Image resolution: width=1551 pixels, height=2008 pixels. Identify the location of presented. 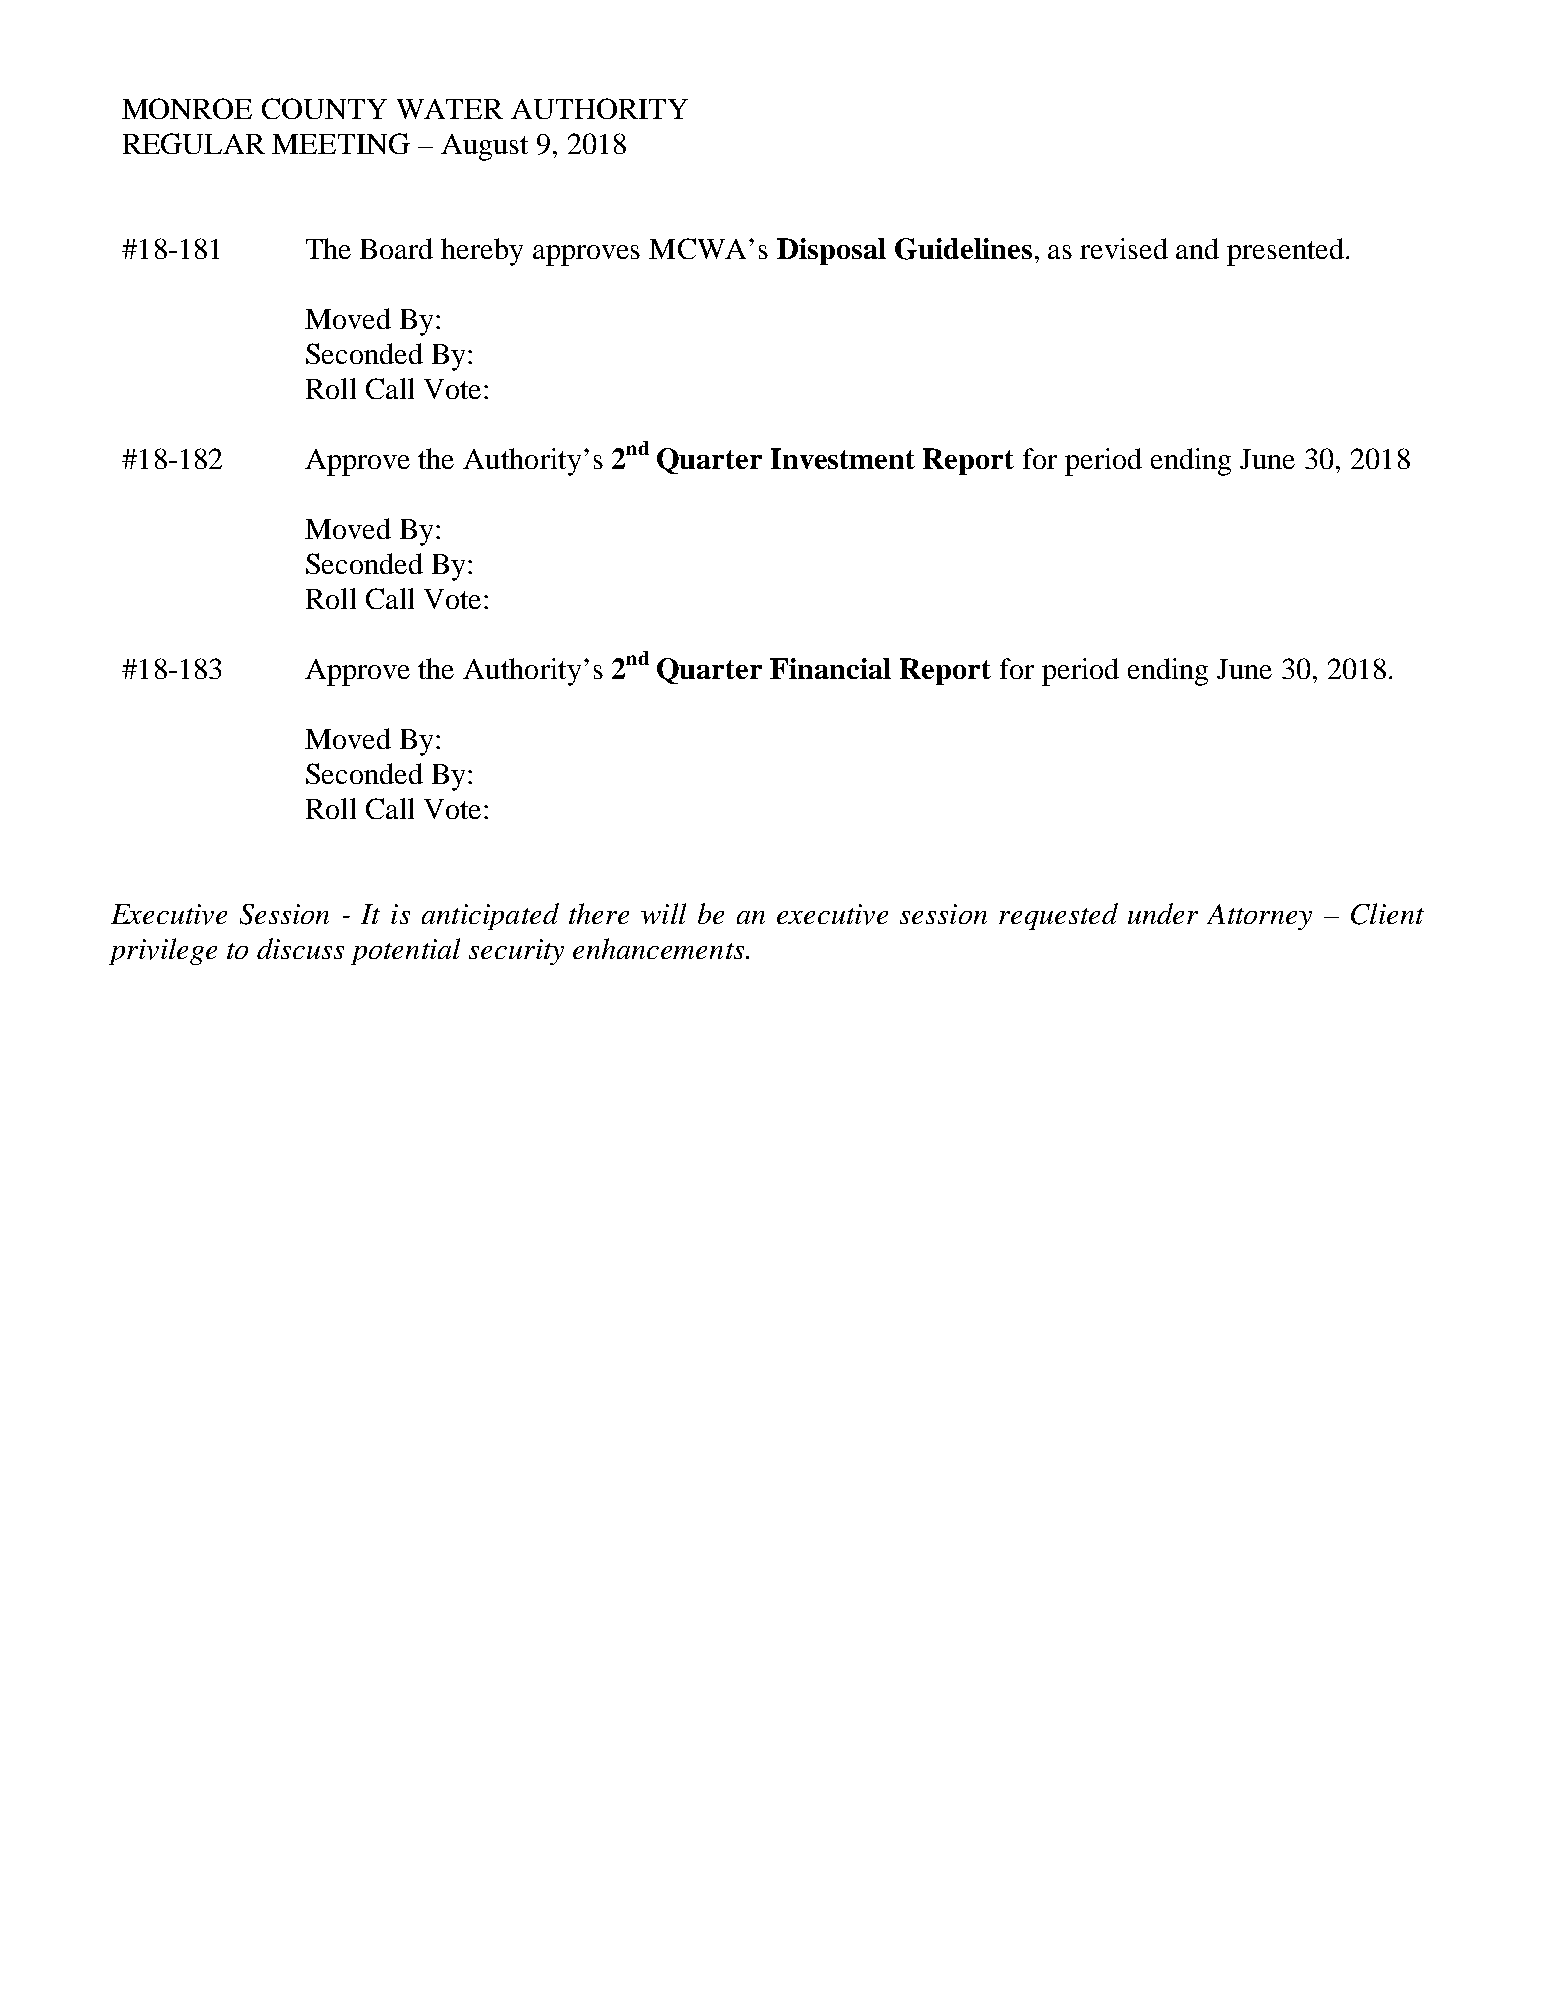
(1287, 252).
